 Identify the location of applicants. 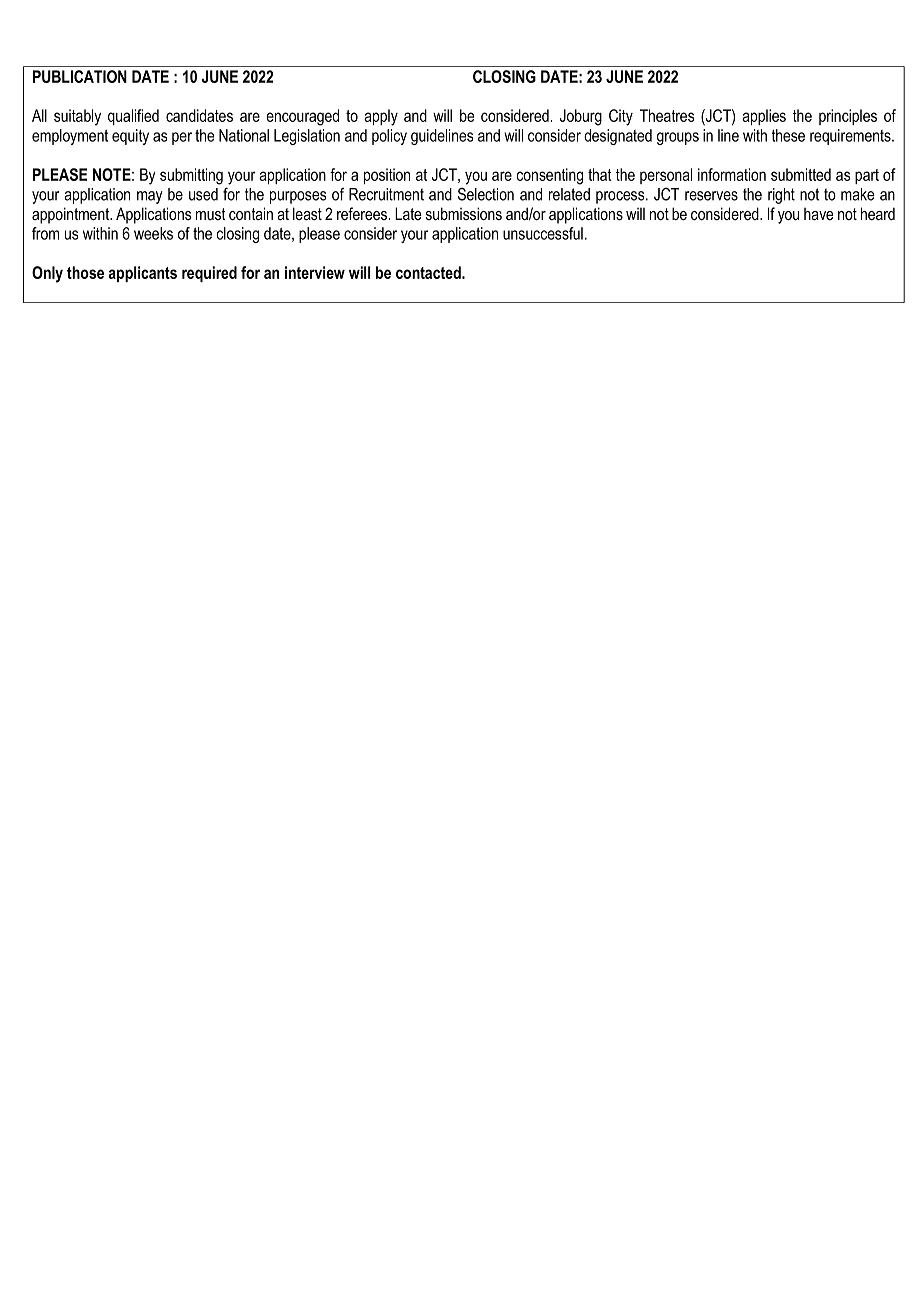
(142, 274).
